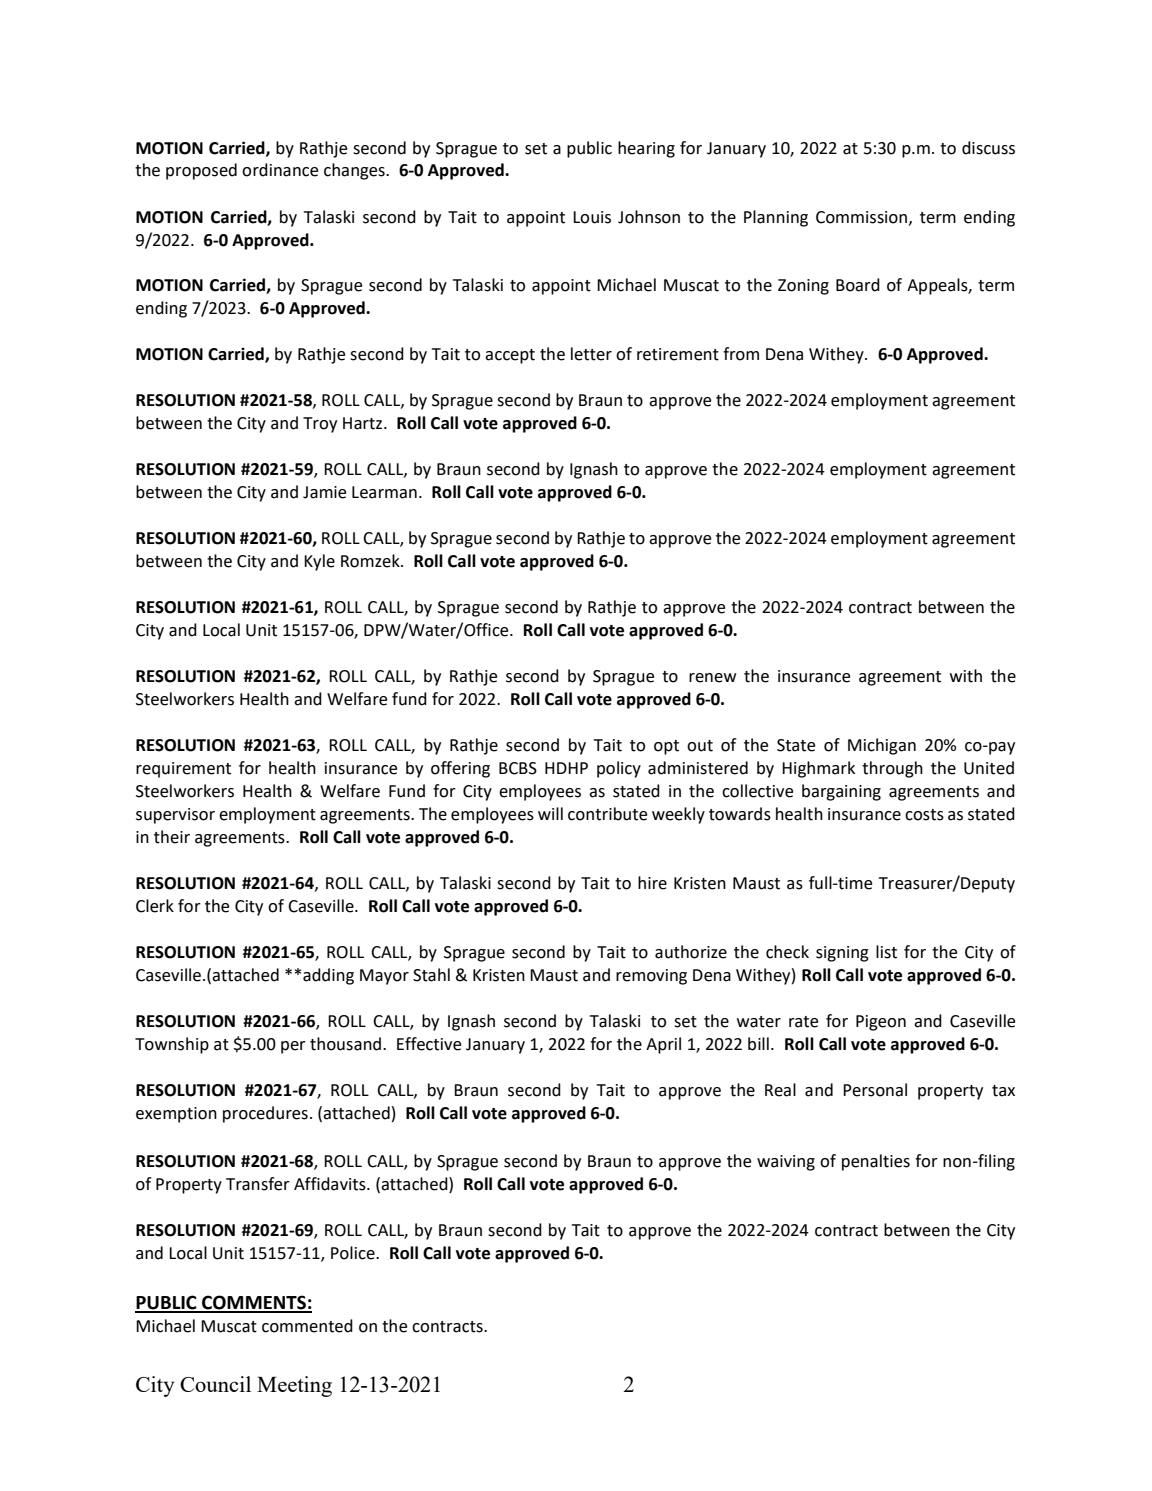 This page has width=1152, height=1491. What do you see at coordinates (592, 217) in the page?
I see `Louis` at bounding box center [592, 217].
